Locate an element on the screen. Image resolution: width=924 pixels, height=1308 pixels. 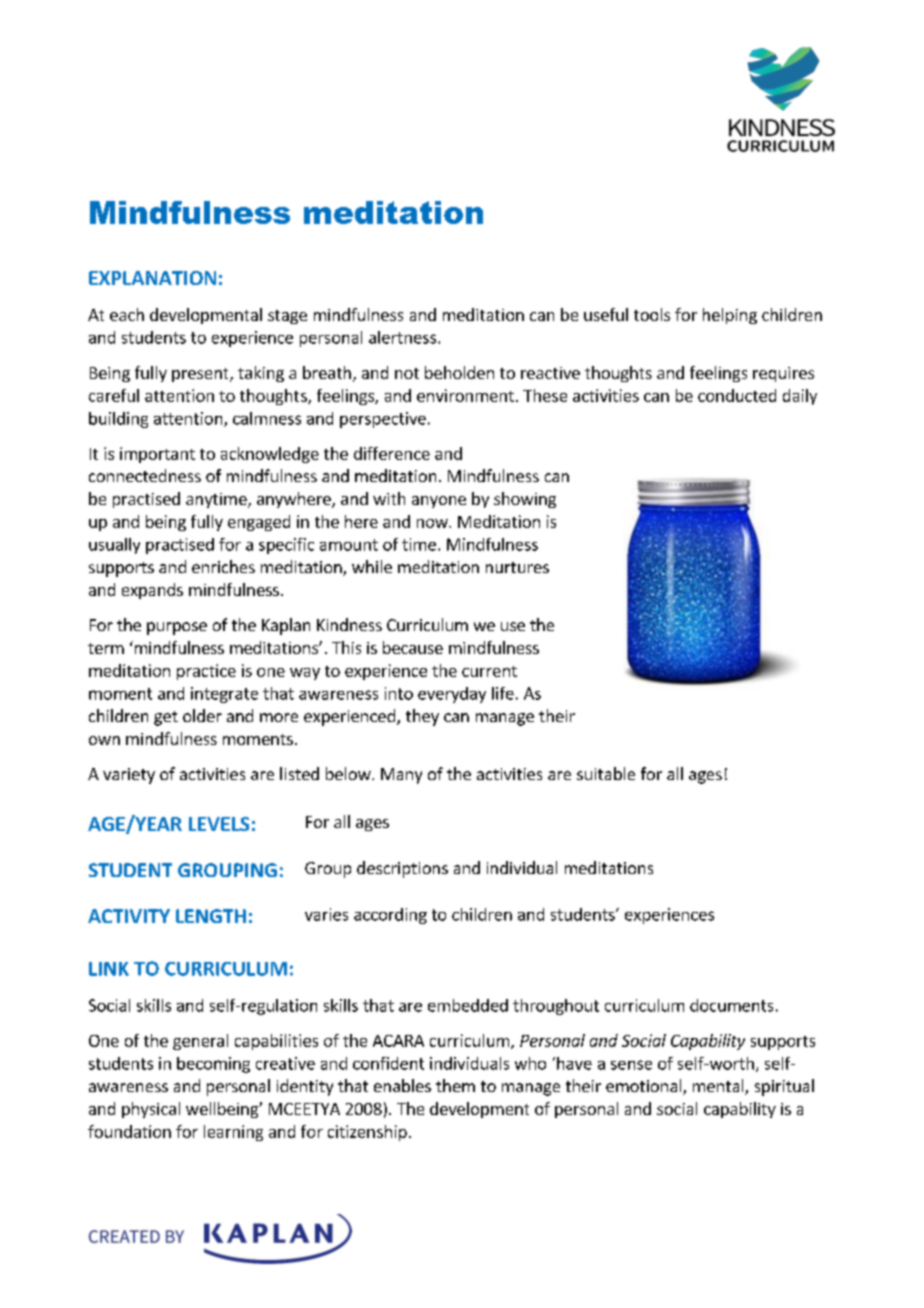
descriptions is located at coordinates (402, 869).
